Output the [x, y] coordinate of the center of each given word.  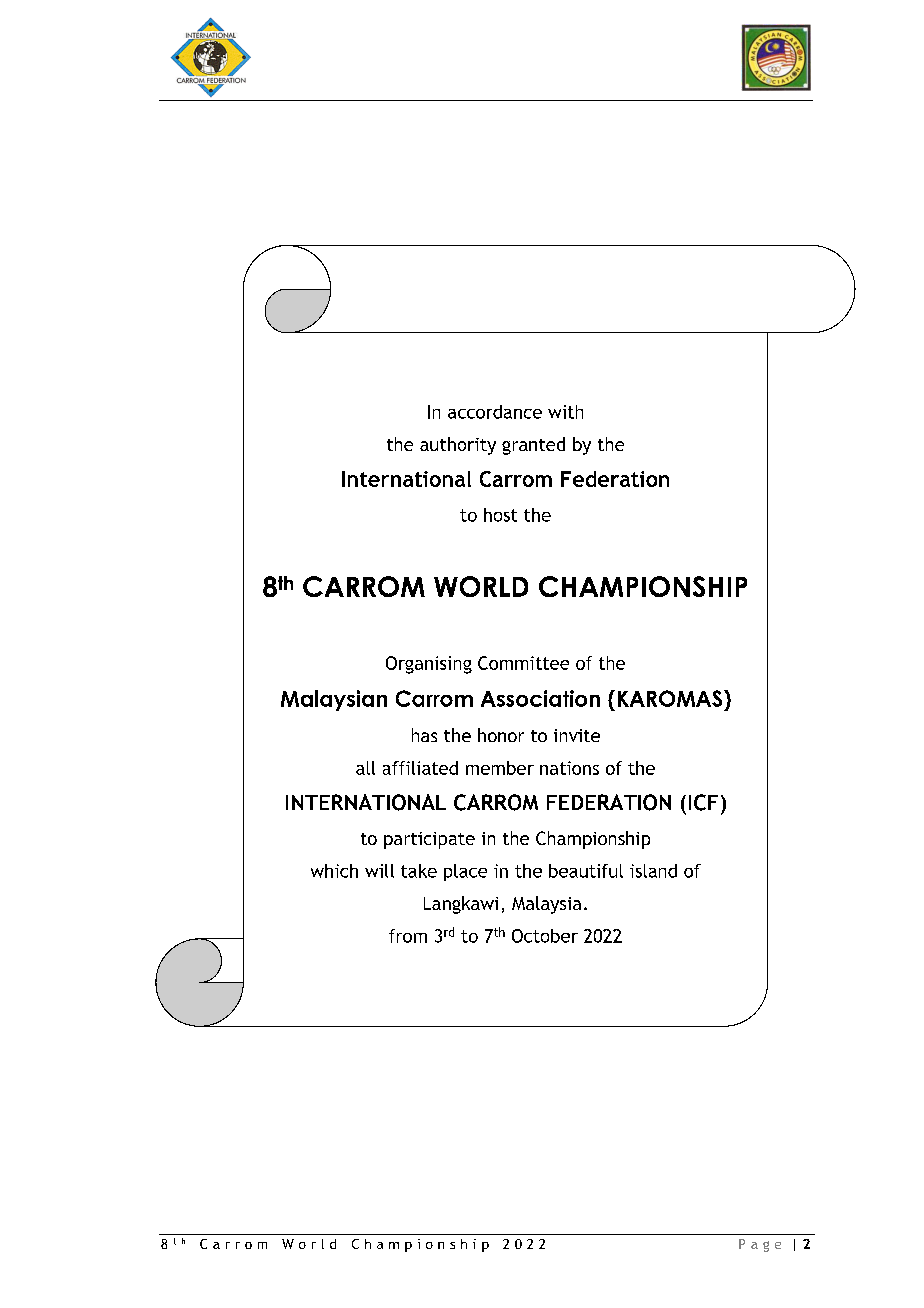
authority [458, 446]
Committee [523, 663]
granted [533, 446]
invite [577, 735]
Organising [429, 665]
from [408, 936]
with [565, 412]
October [545, 936]
